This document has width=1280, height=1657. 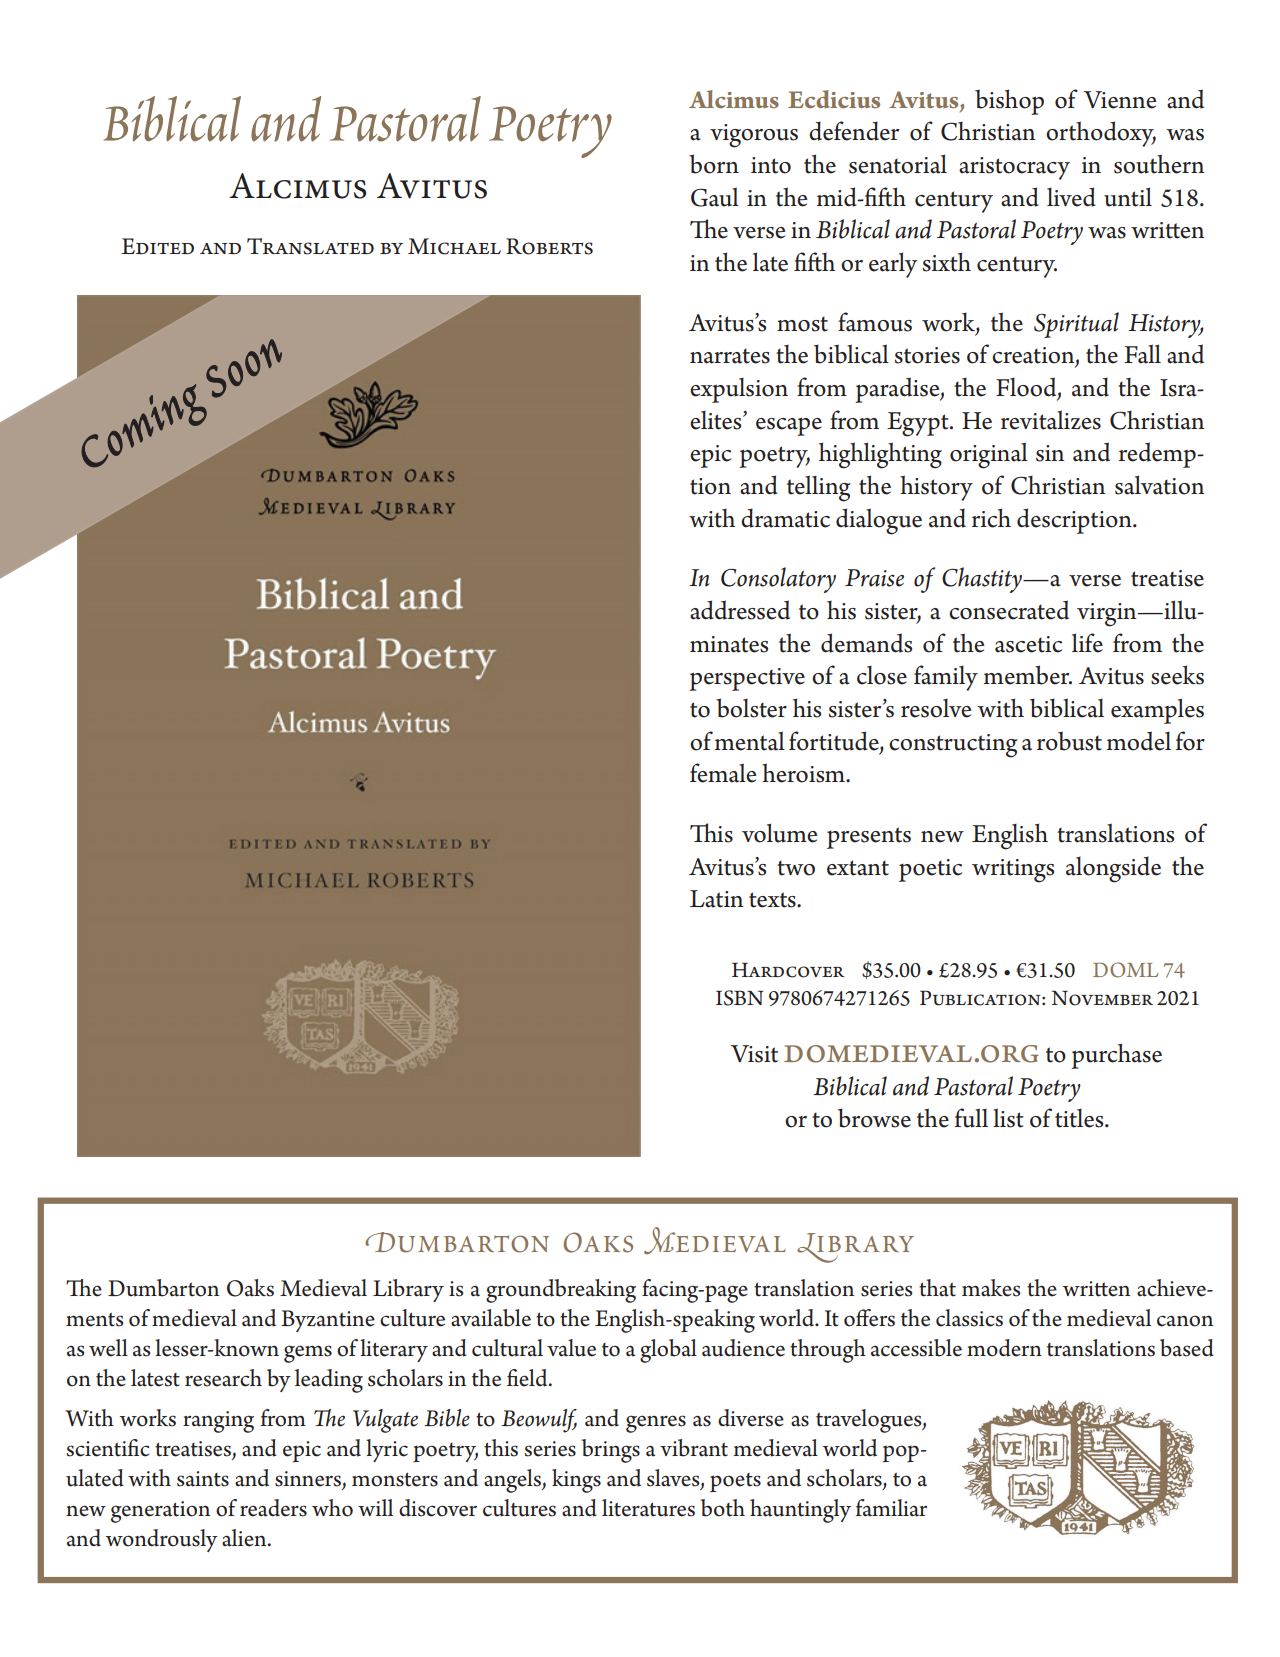 What do you see at coordinates (1101, 134) in the document?
I see `orthodoxy` at bounding box center [1101, 134].
